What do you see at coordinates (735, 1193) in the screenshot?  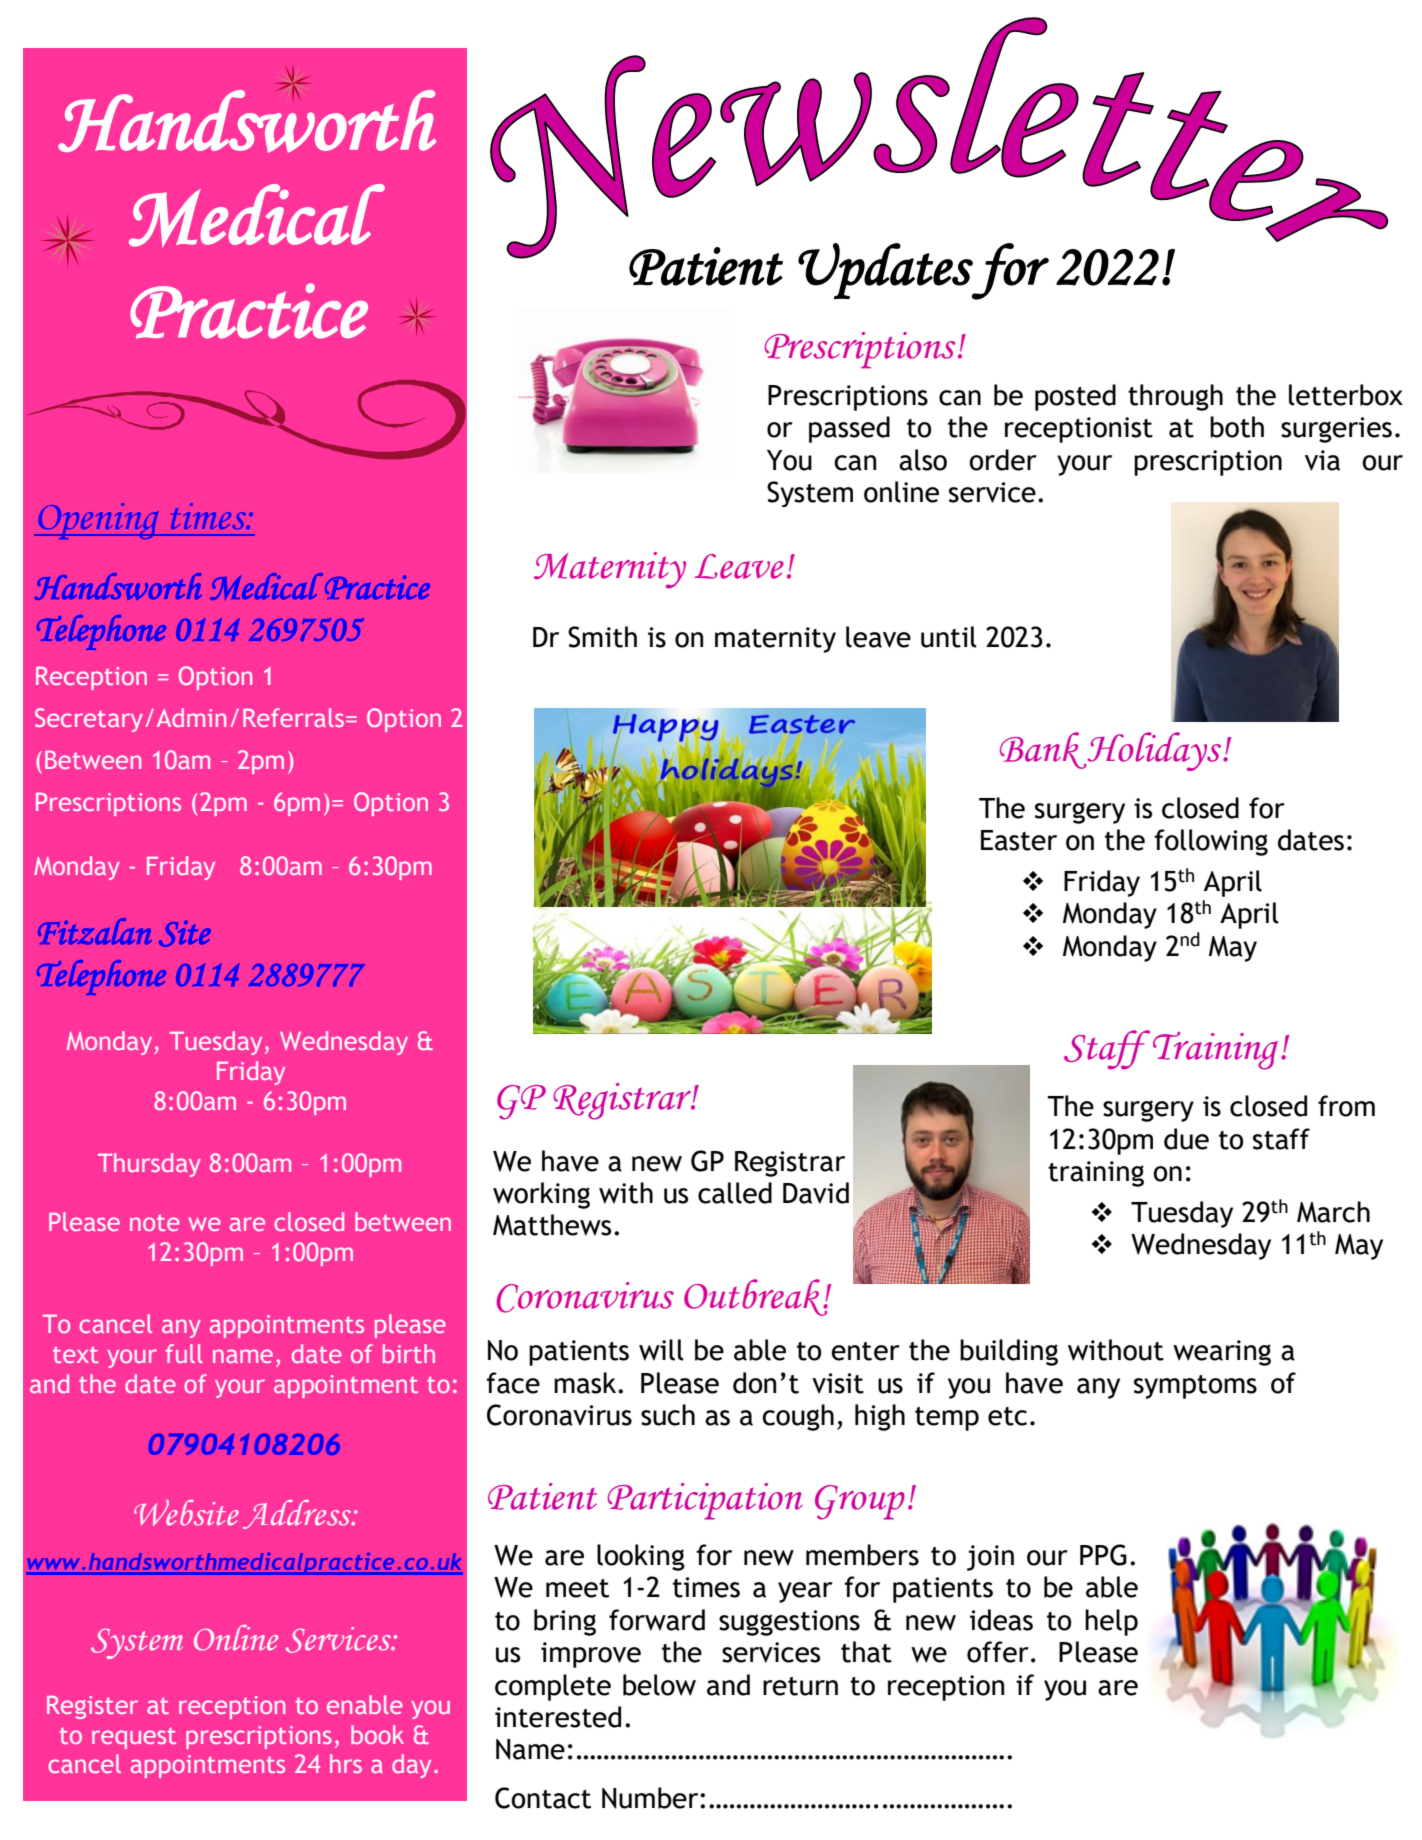 I see `called` at bounding box center [735, 1193].
